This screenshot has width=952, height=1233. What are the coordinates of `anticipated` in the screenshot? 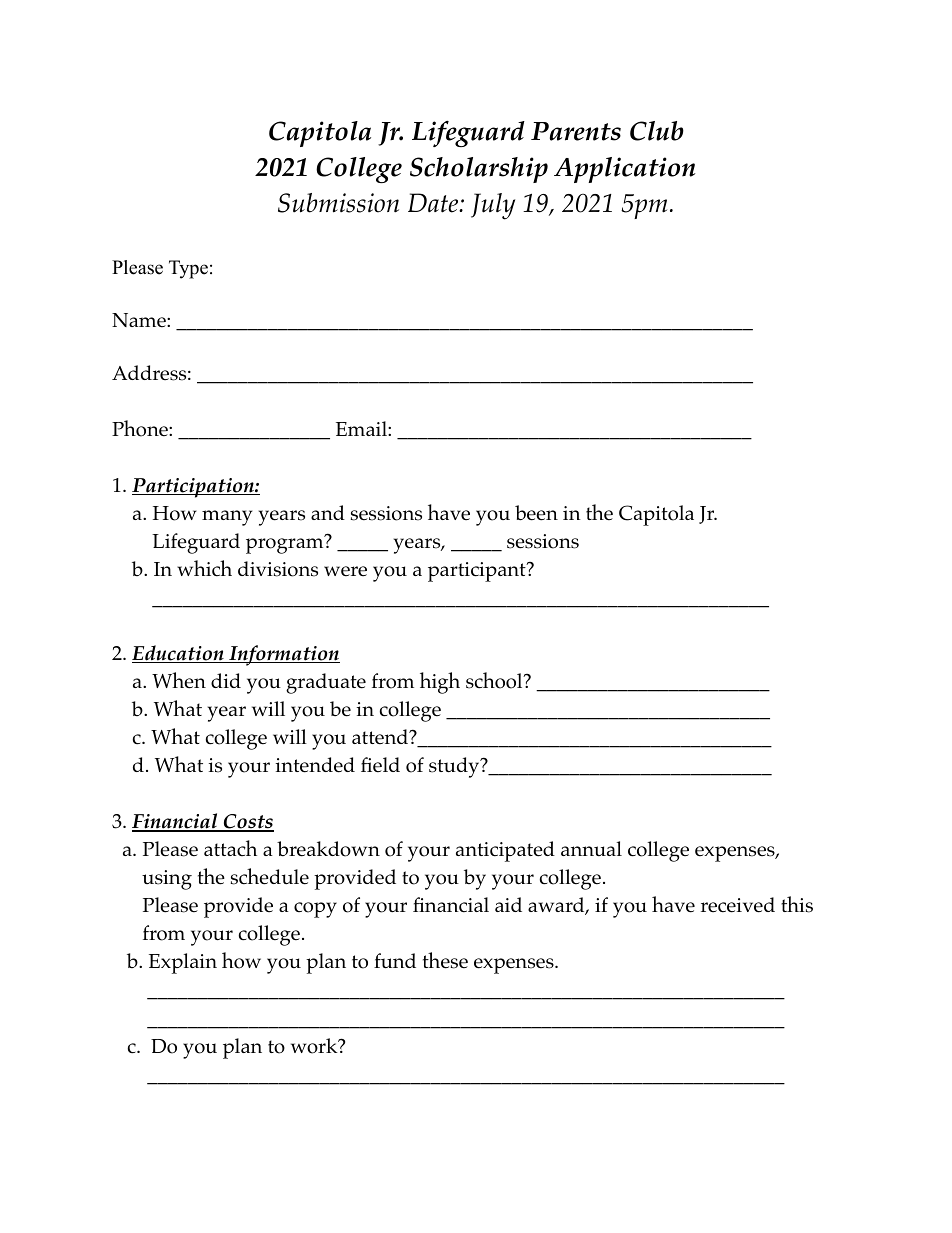 It's located at (505, 851).
